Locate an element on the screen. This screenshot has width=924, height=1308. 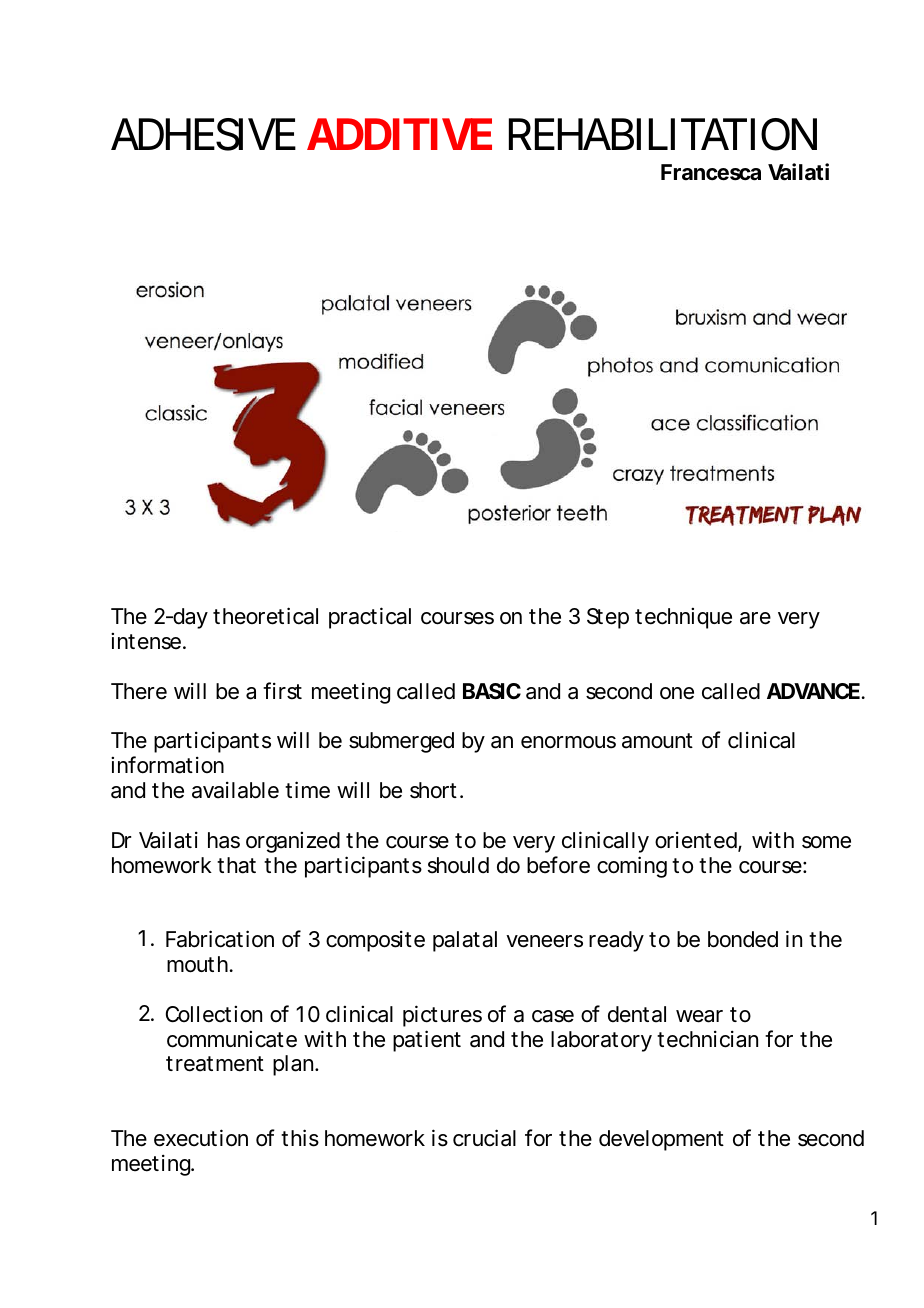
Francesca is located at coordinates (711, 172).
